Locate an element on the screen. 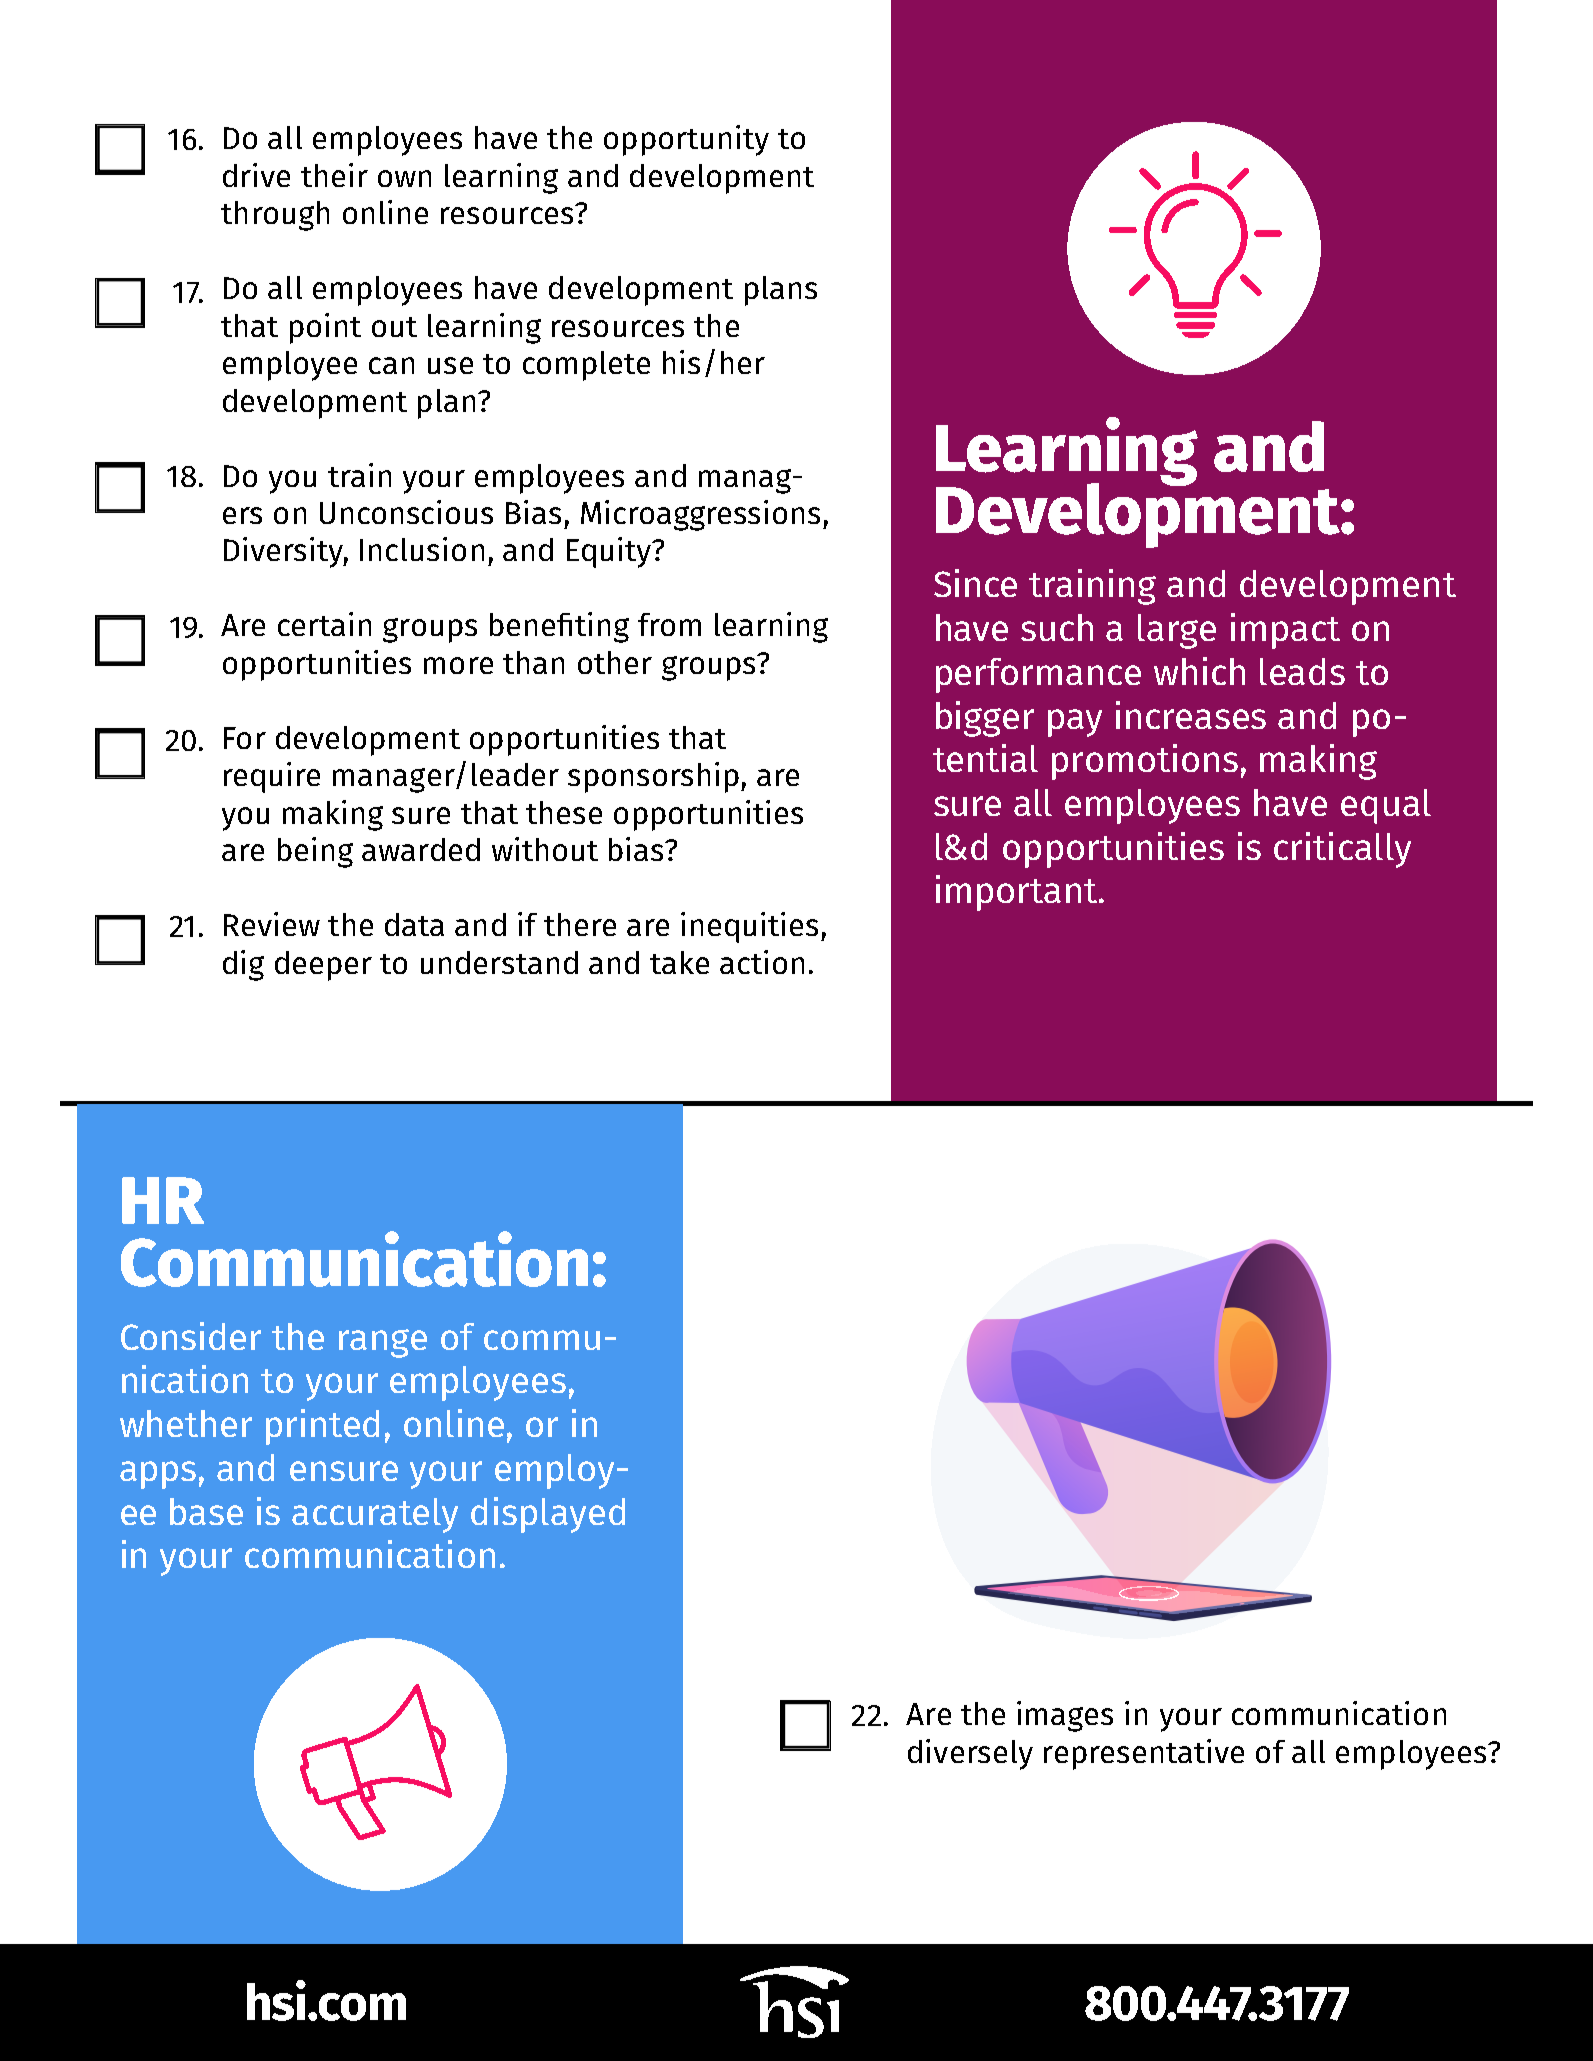  Since is located at coordinates (975, 583).
